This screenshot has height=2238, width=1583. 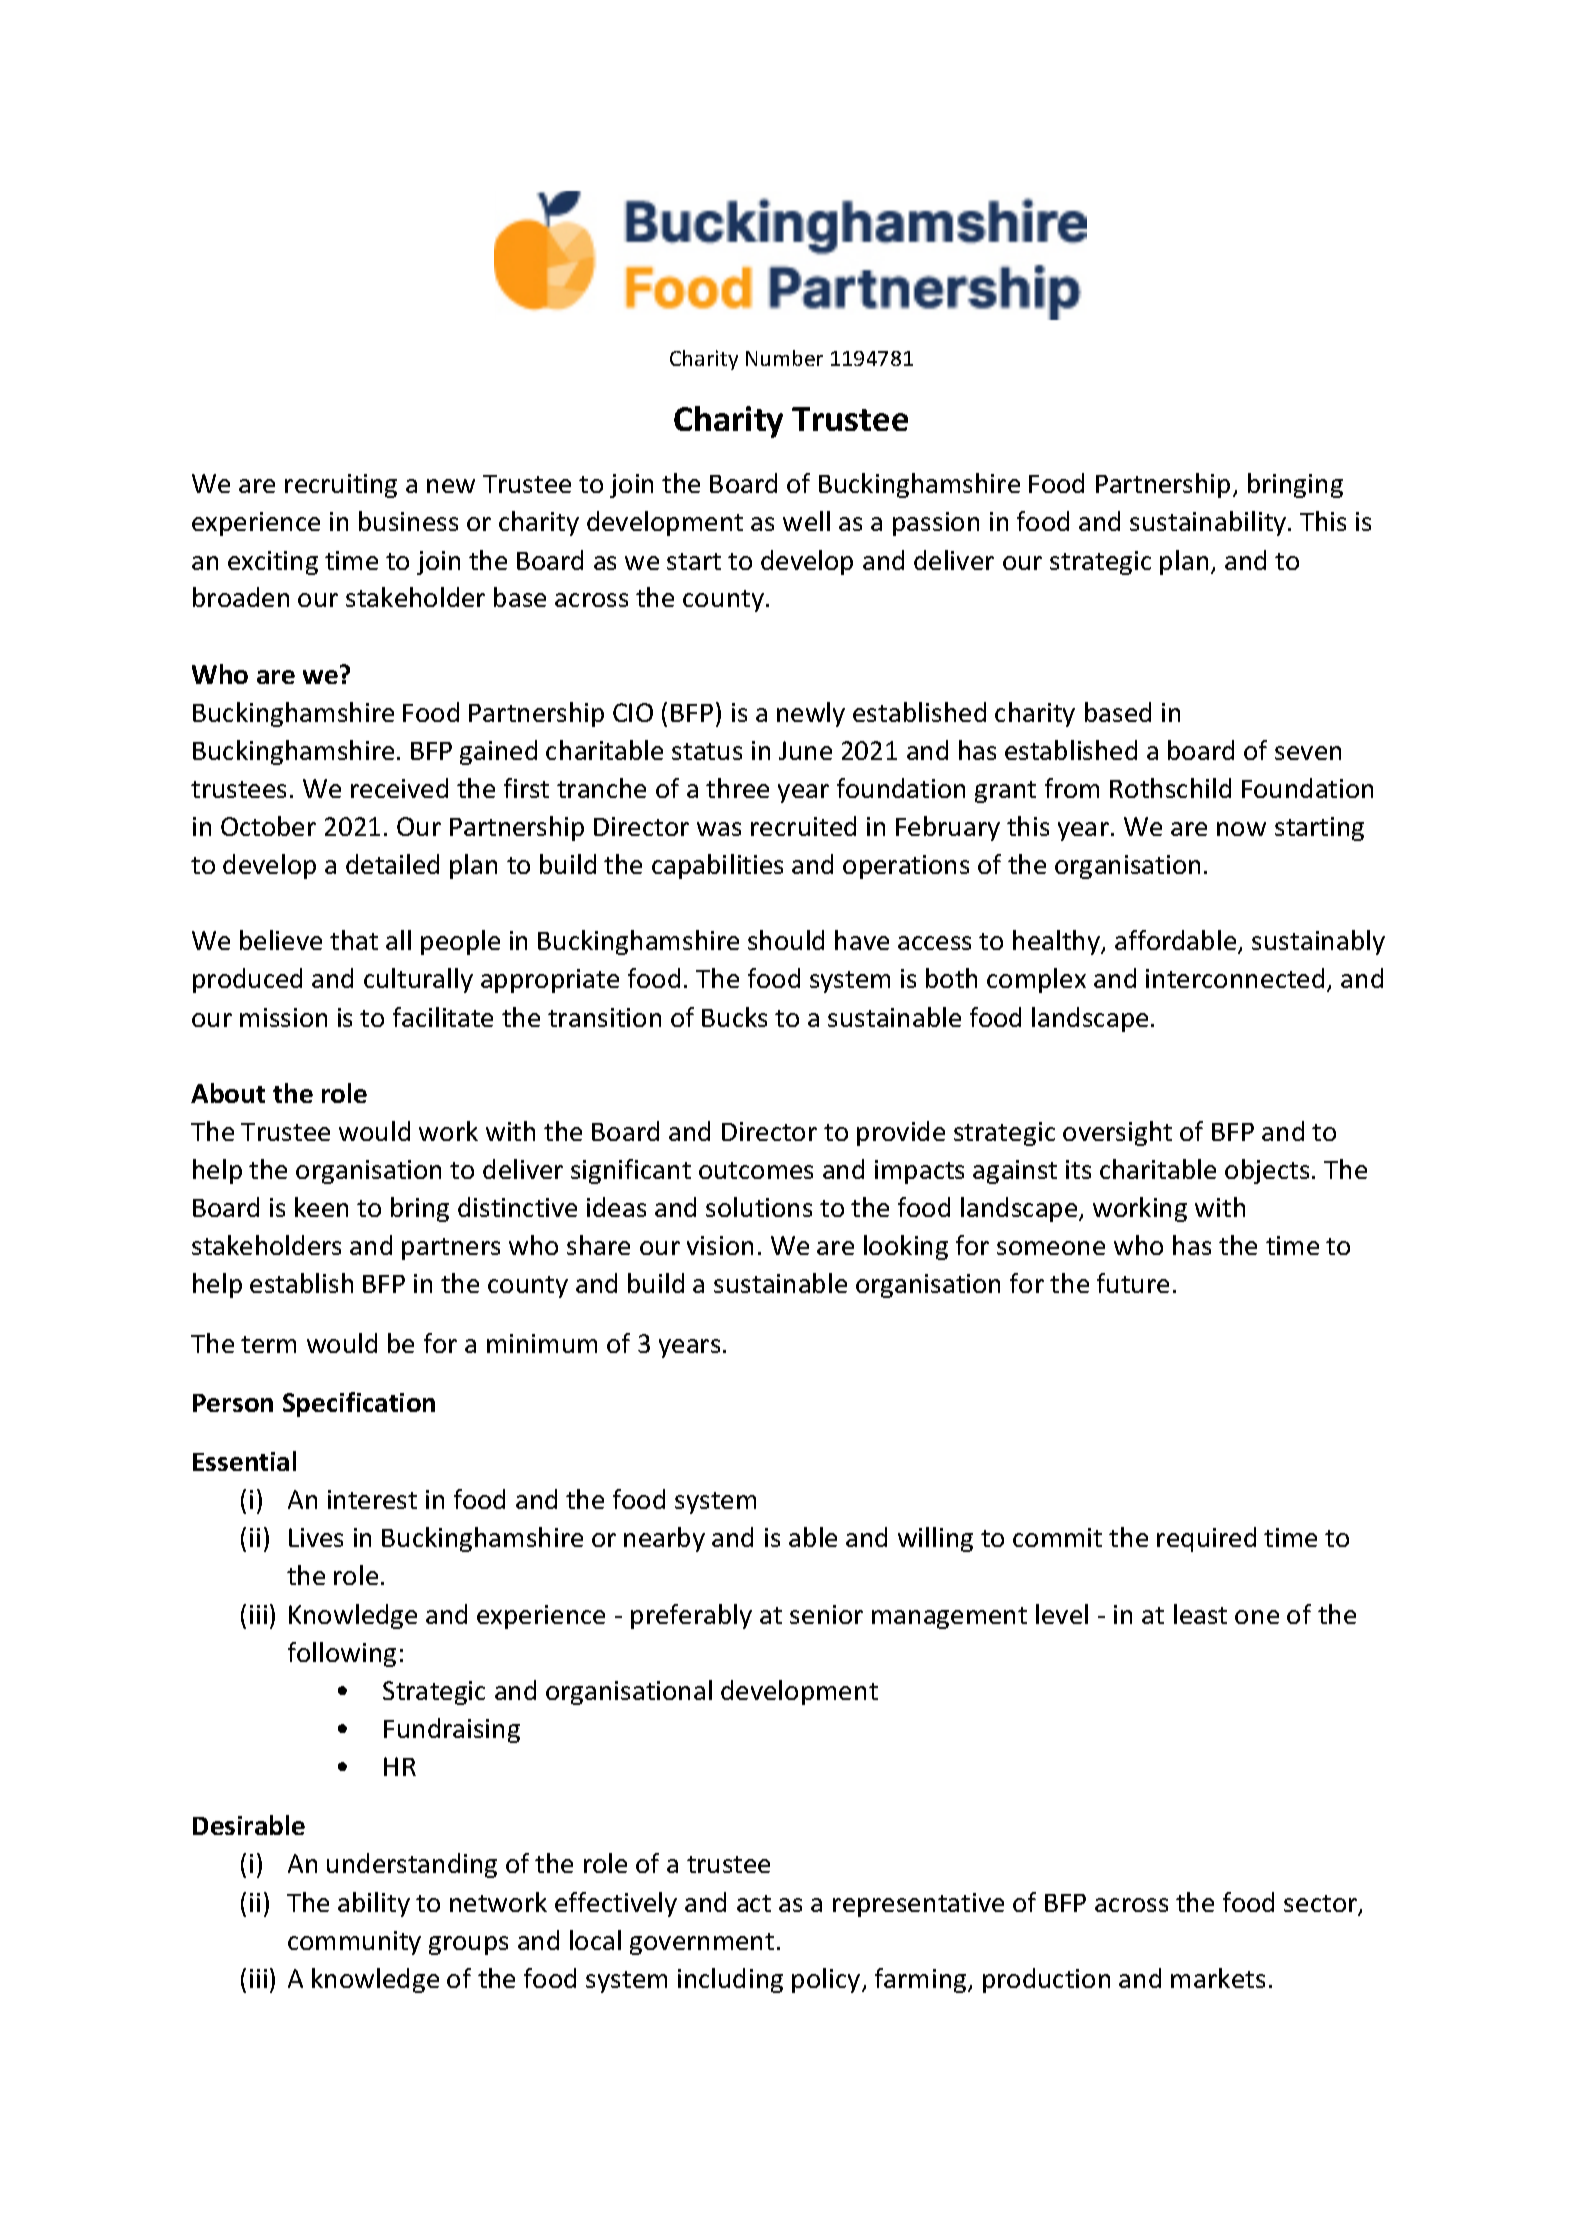 What do you see at coordinates (936, 524) in the screenshot?
I see `passion` at bounding box center [936, 524].
